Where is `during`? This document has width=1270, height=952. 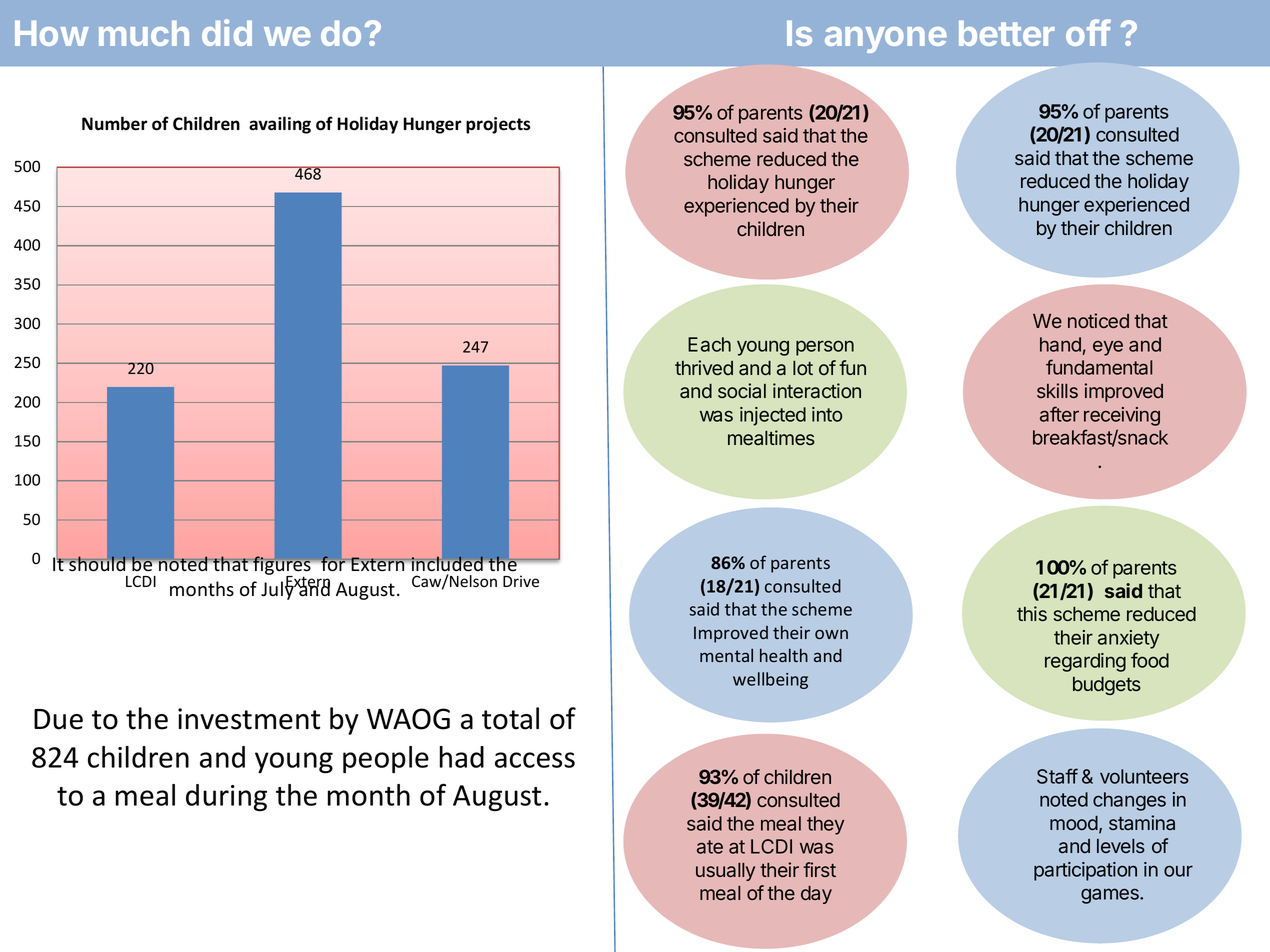 during is located at coordinates (226, 797).
